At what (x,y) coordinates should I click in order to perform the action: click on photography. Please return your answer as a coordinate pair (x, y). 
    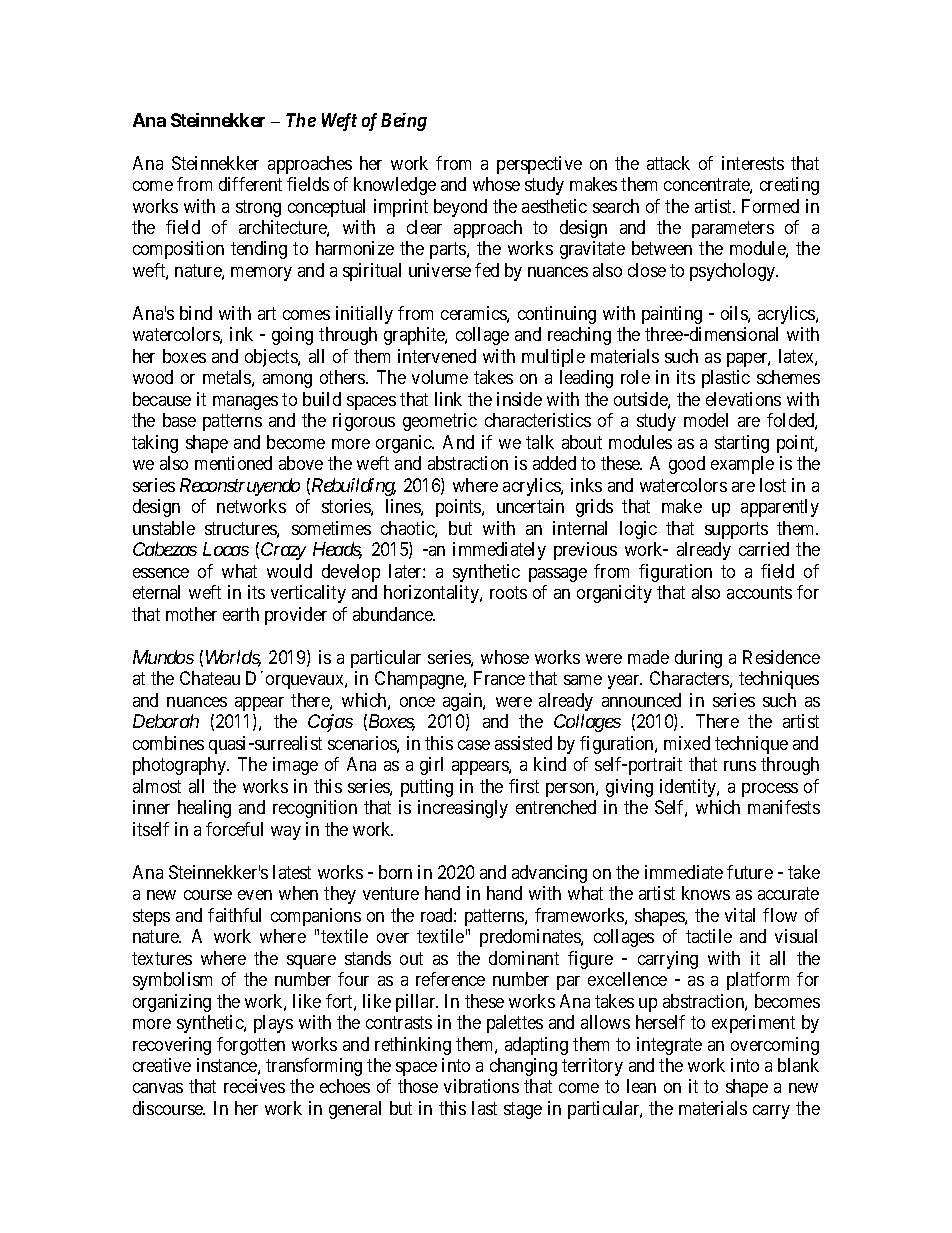
    Looking at the image, I should click on (181, 766).
